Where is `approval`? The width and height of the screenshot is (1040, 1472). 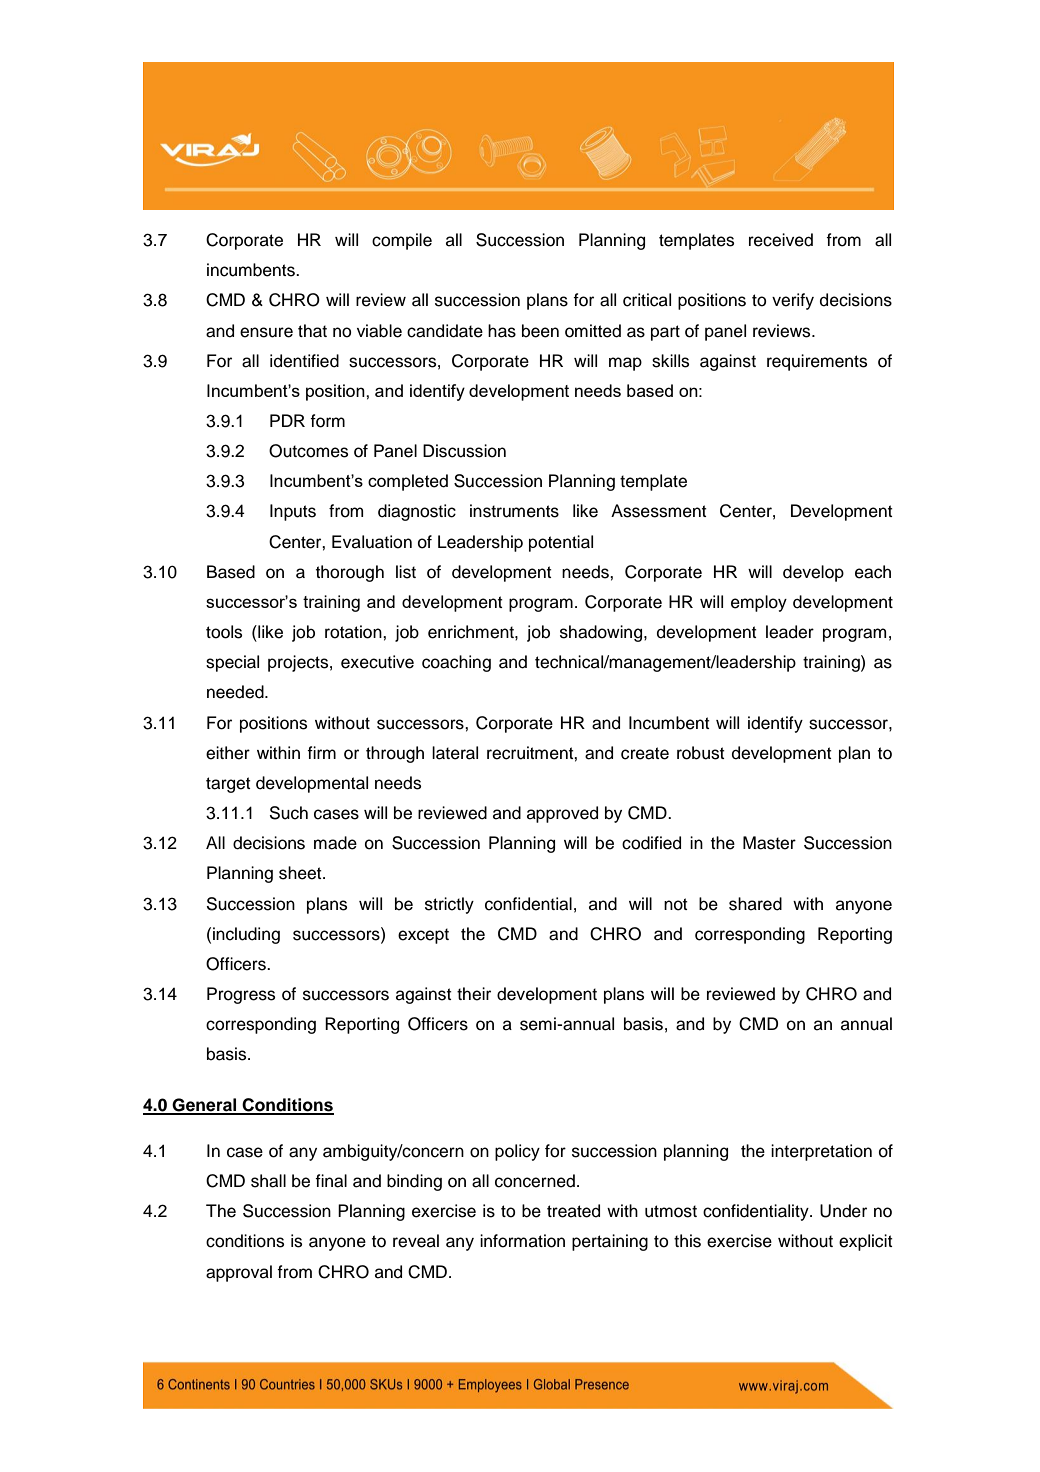
approval is located at coordinates (239, 1273).
